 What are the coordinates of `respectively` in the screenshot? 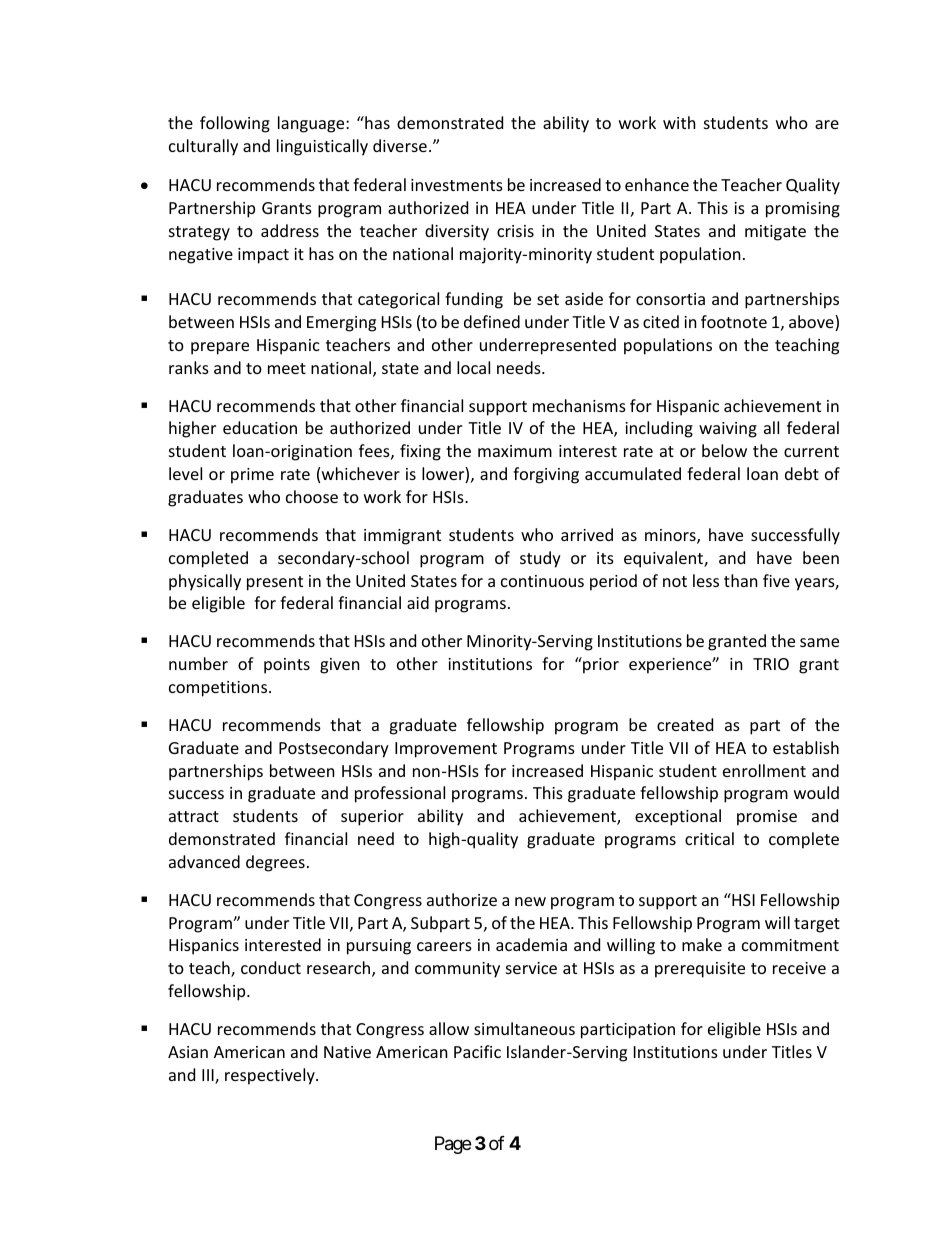 It's located at (271, 1076).
